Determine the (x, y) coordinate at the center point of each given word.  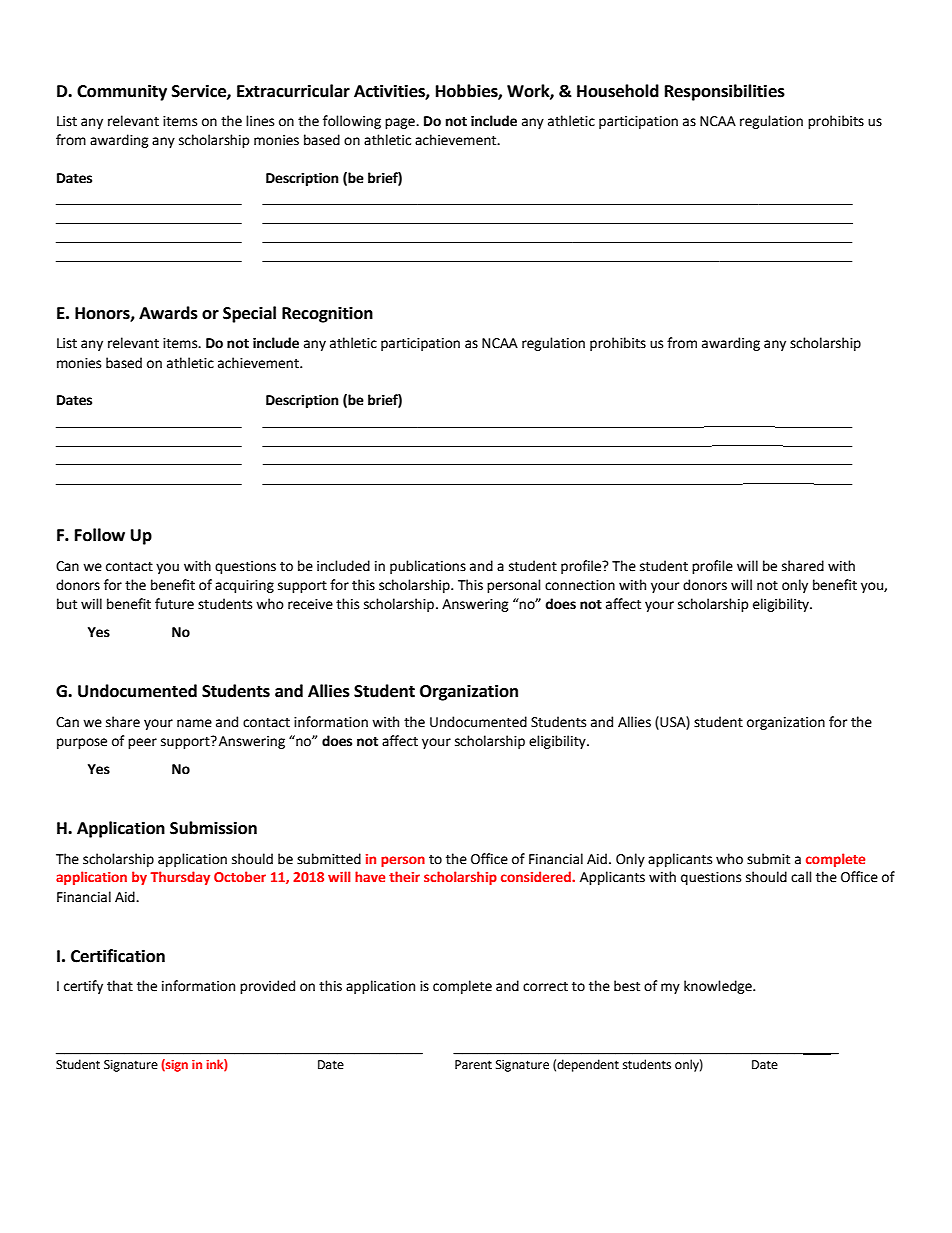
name (194, 723)
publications (428, 567)
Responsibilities (725, 92)
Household (618, 91)
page (401, 123)
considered (537, 876)
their (404, 876)
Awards (168, 313)
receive (310, 604)
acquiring (244, 586)
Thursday (180, 878)
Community (122, 92)
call (801, 877)
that (120, 986)
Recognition (327, 314)
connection (580, 585)
